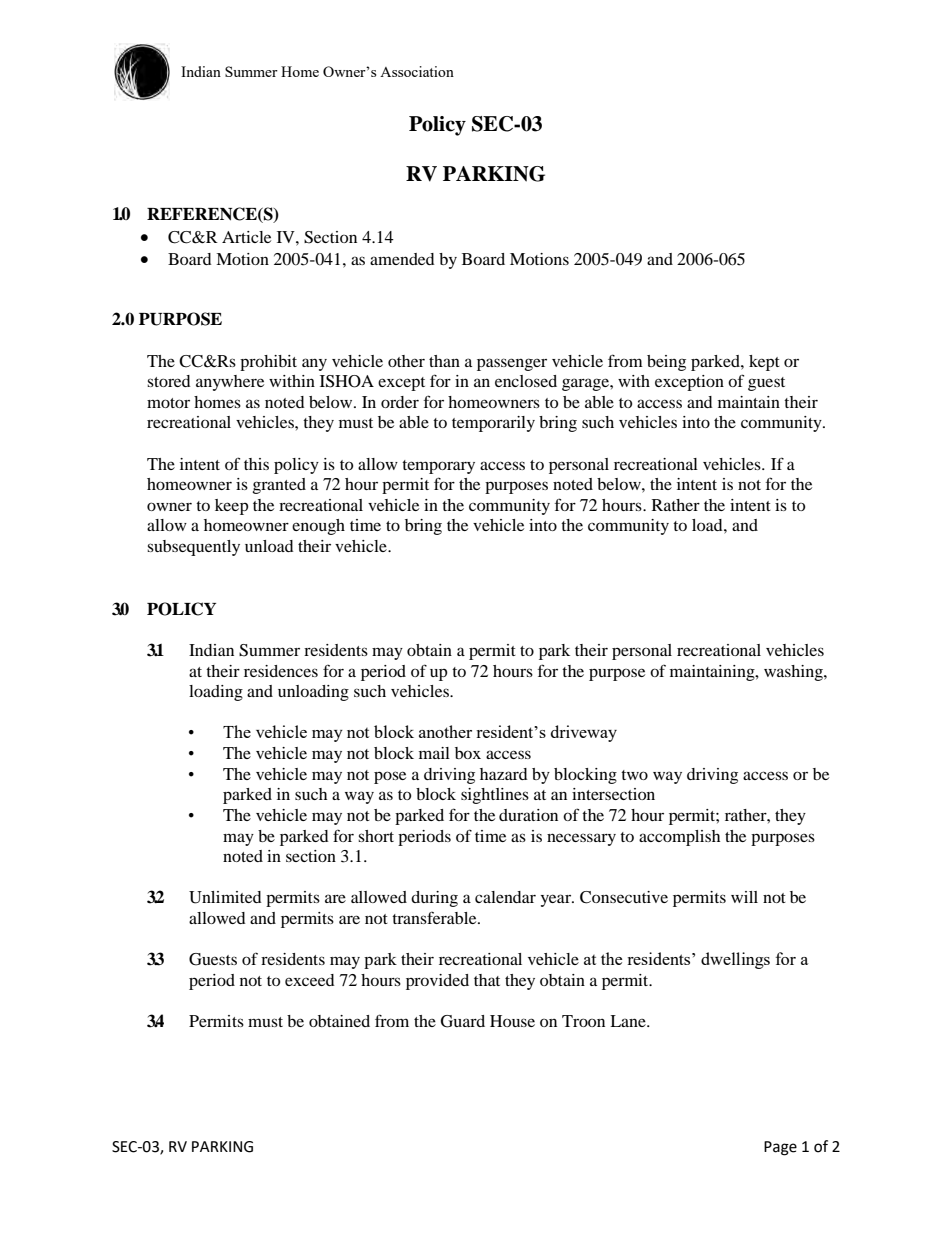 The height and width of the screenshot is (1233, 952). I want to click on being, so click(666, 363).
